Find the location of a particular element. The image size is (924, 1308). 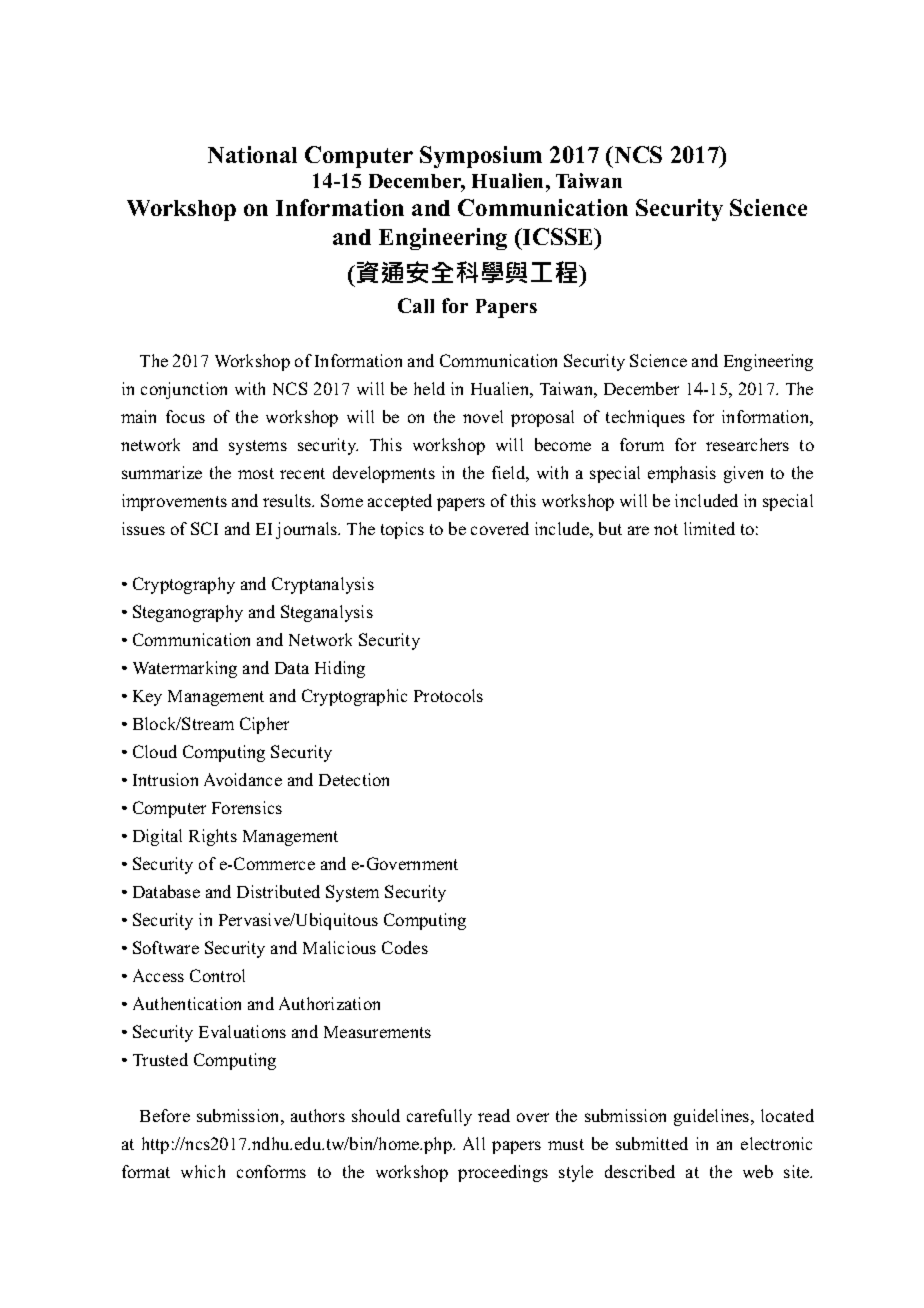

not is located at coordinates (666, 529).
